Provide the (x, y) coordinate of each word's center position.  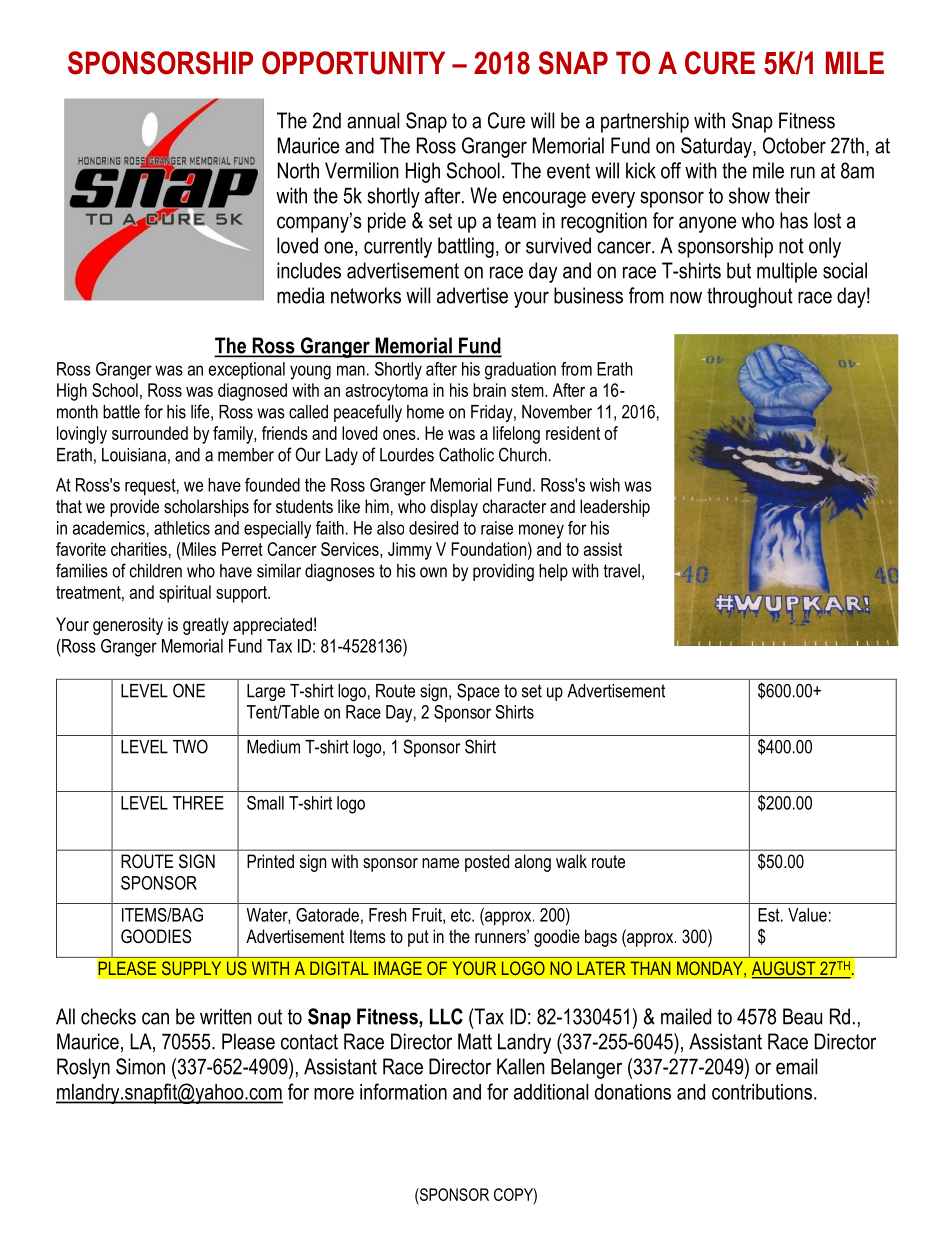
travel (622, 571)
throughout (750, 297)
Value (807, 915)
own (433, 572)
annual (373, 120)
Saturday (717, 147)
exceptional (246, 370)
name (440, 863)
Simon (140, 1066)
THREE (198, 803)
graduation (520, 371)
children (156, 571)
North (298, 170)
